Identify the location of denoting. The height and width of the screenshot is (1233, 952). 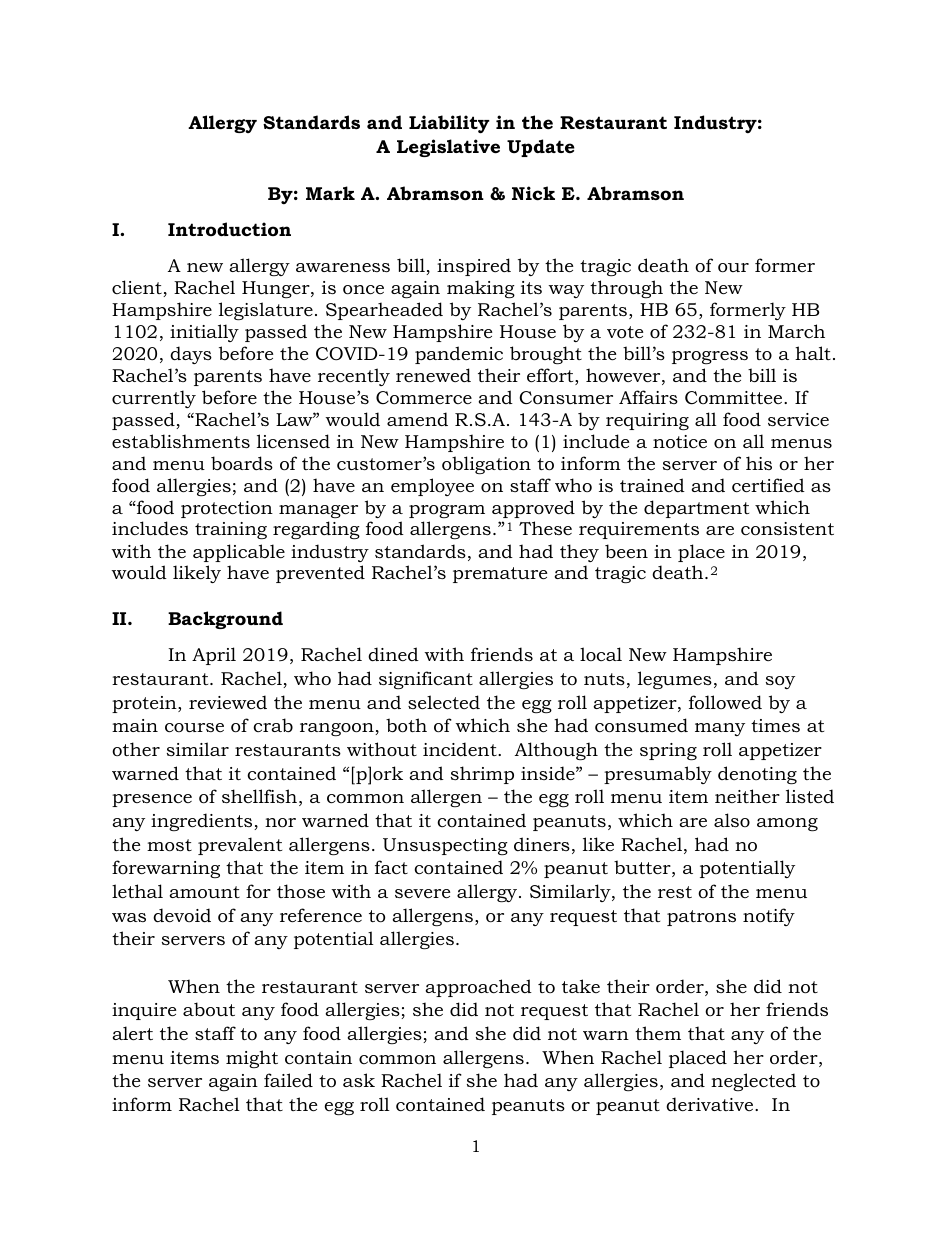
(757, 775).
